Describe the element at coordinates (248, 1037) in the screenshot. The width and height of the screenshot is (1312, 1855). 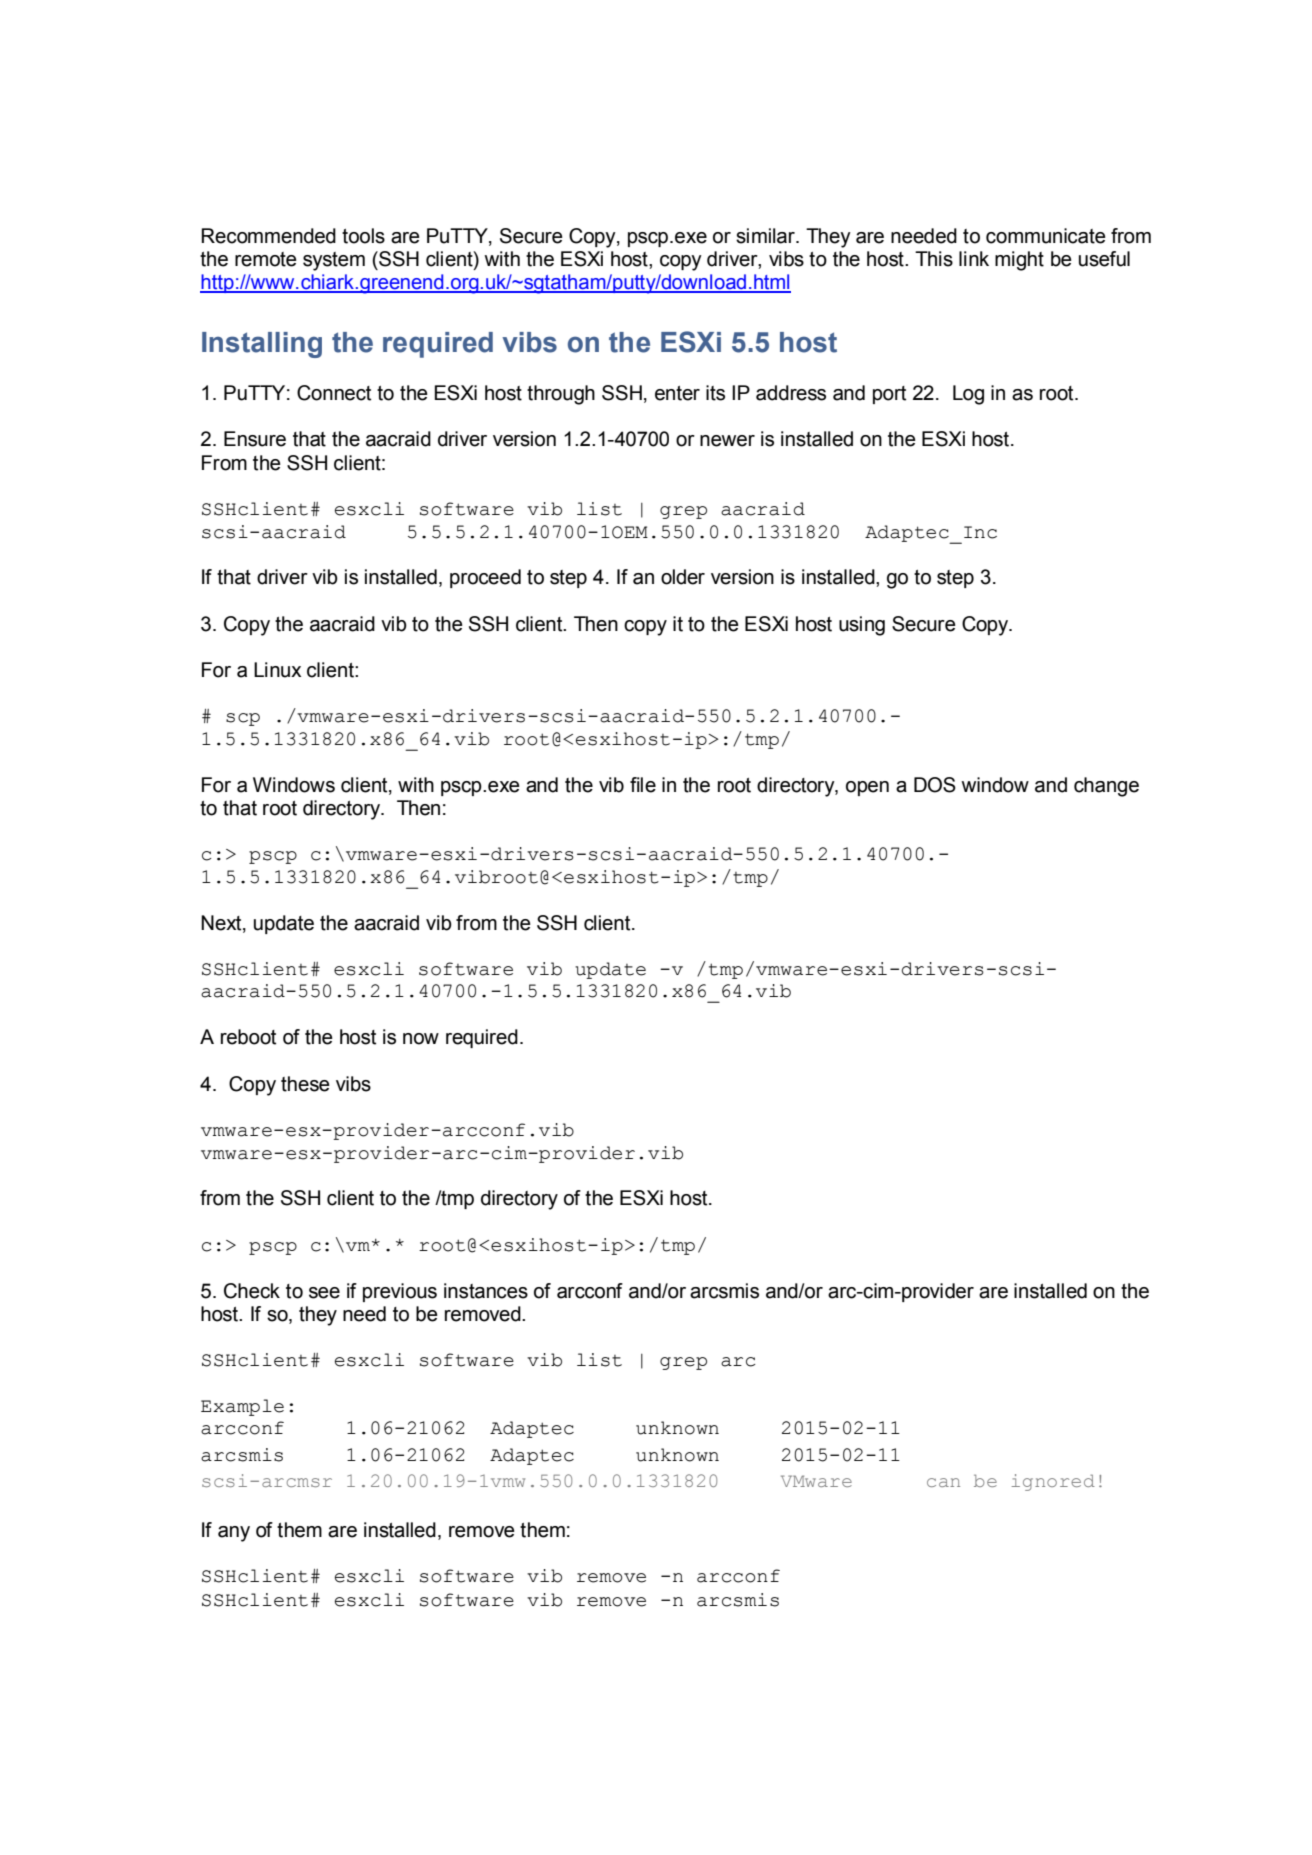
I see `reboot` at that location.
